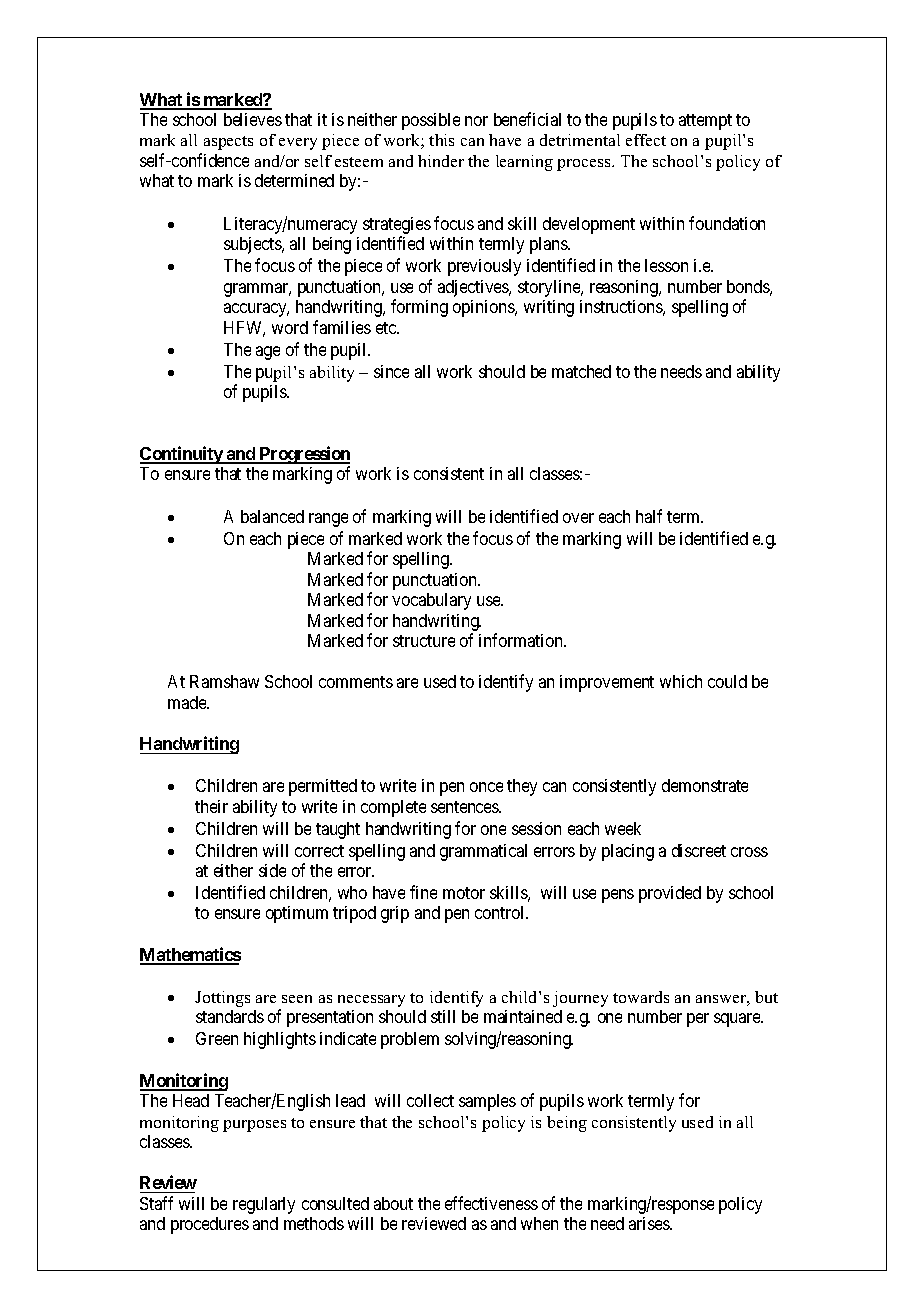  I want to click on aspects, so click(228, 143).
